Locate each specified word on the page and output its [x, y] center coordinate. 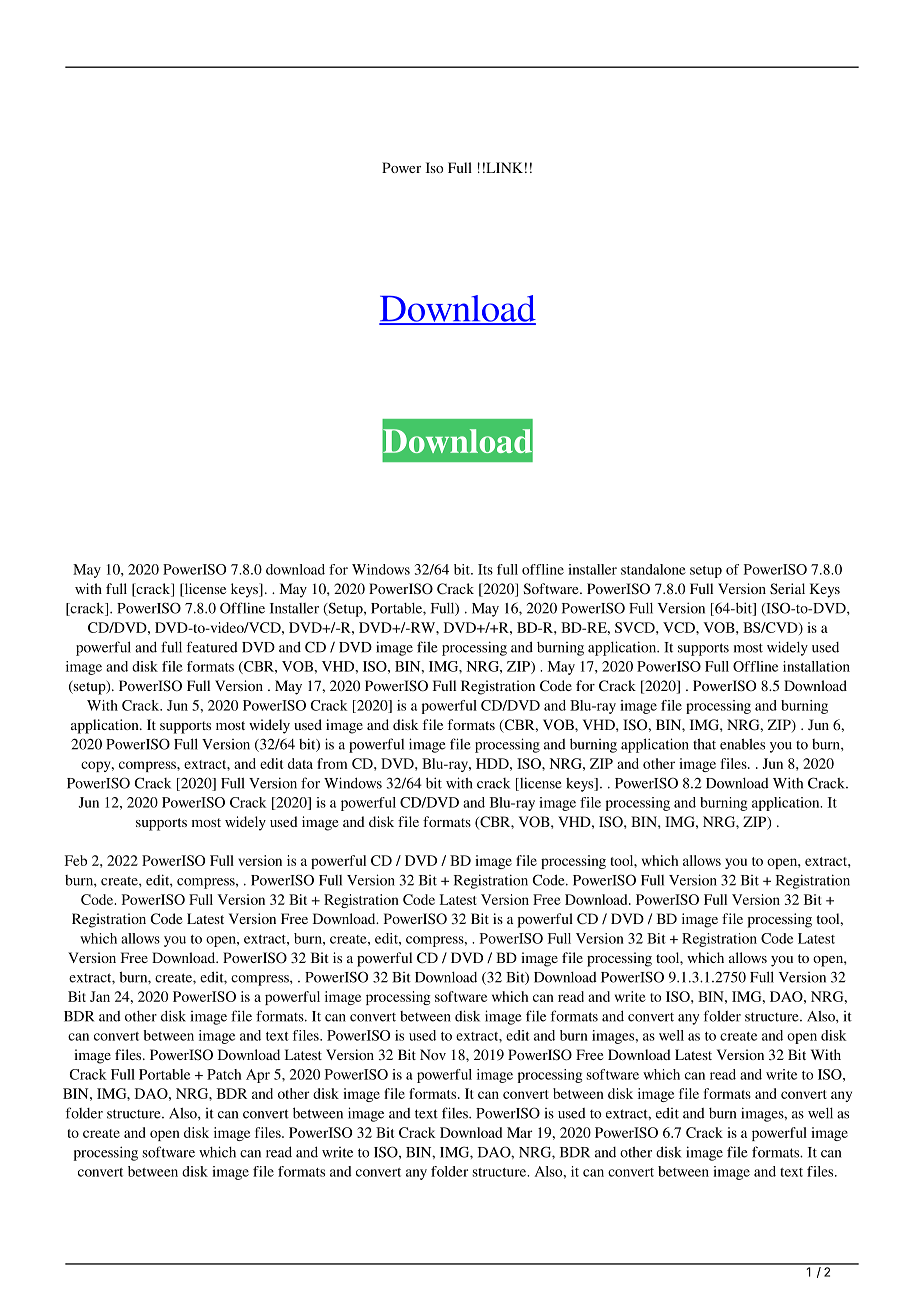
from [332, 763]
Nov [433, 1054]
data [300, 763]
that [704, 744]
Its [485, 569]
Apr [258, 1076]
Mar [519, 1132]
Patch [224, 1074]
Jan [100, 996]
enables [742, 744]
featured [212, 647]
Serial [787, 588]
